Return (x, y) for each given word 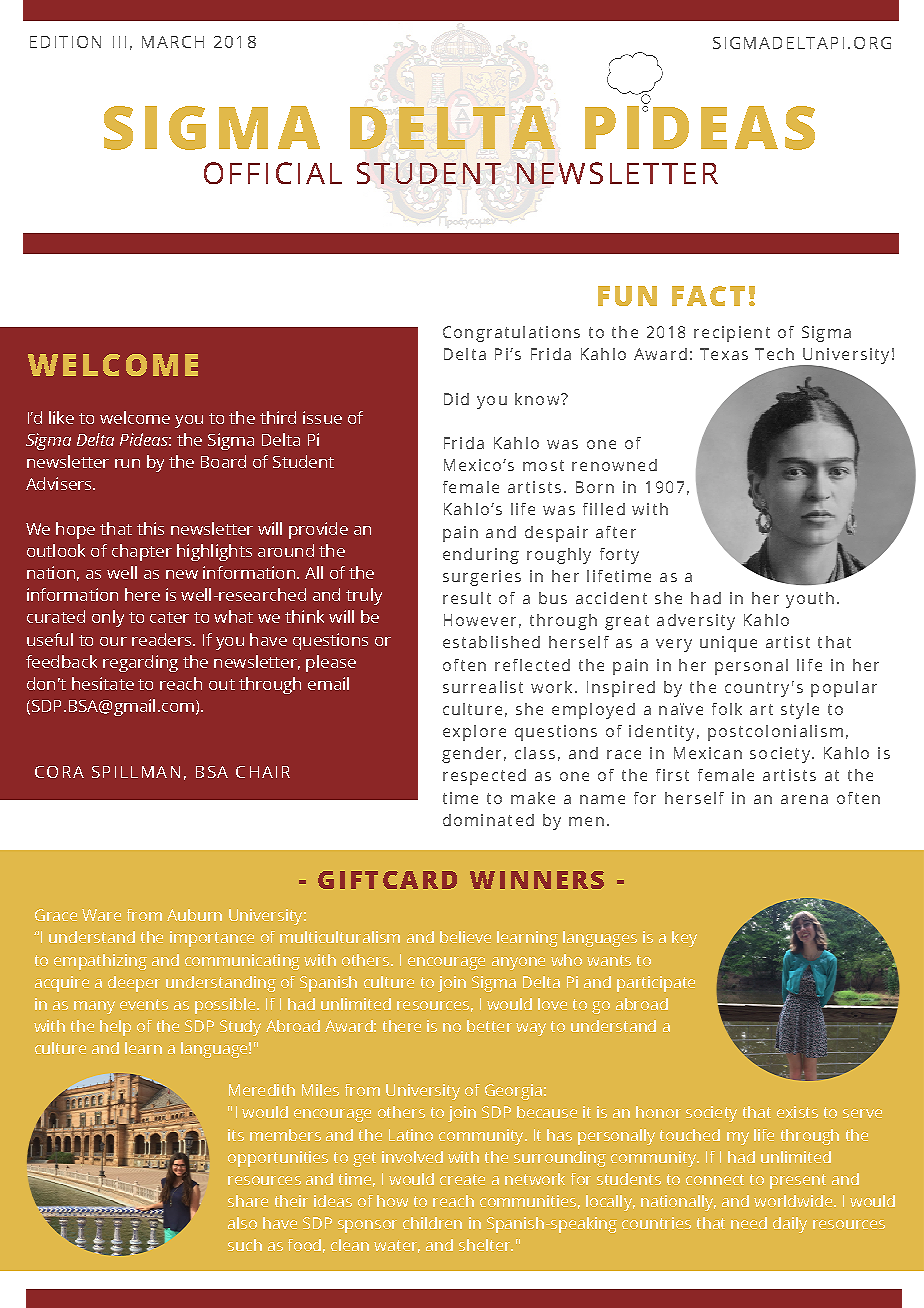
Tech (774, 354)
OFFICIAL (273, 173)
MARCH (173, 42)
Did (456, 399)
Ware (101, 915)
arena (804, 799)
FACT (708, 296)
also (242, 1223)
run (127, 463)
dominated (488, 820)
